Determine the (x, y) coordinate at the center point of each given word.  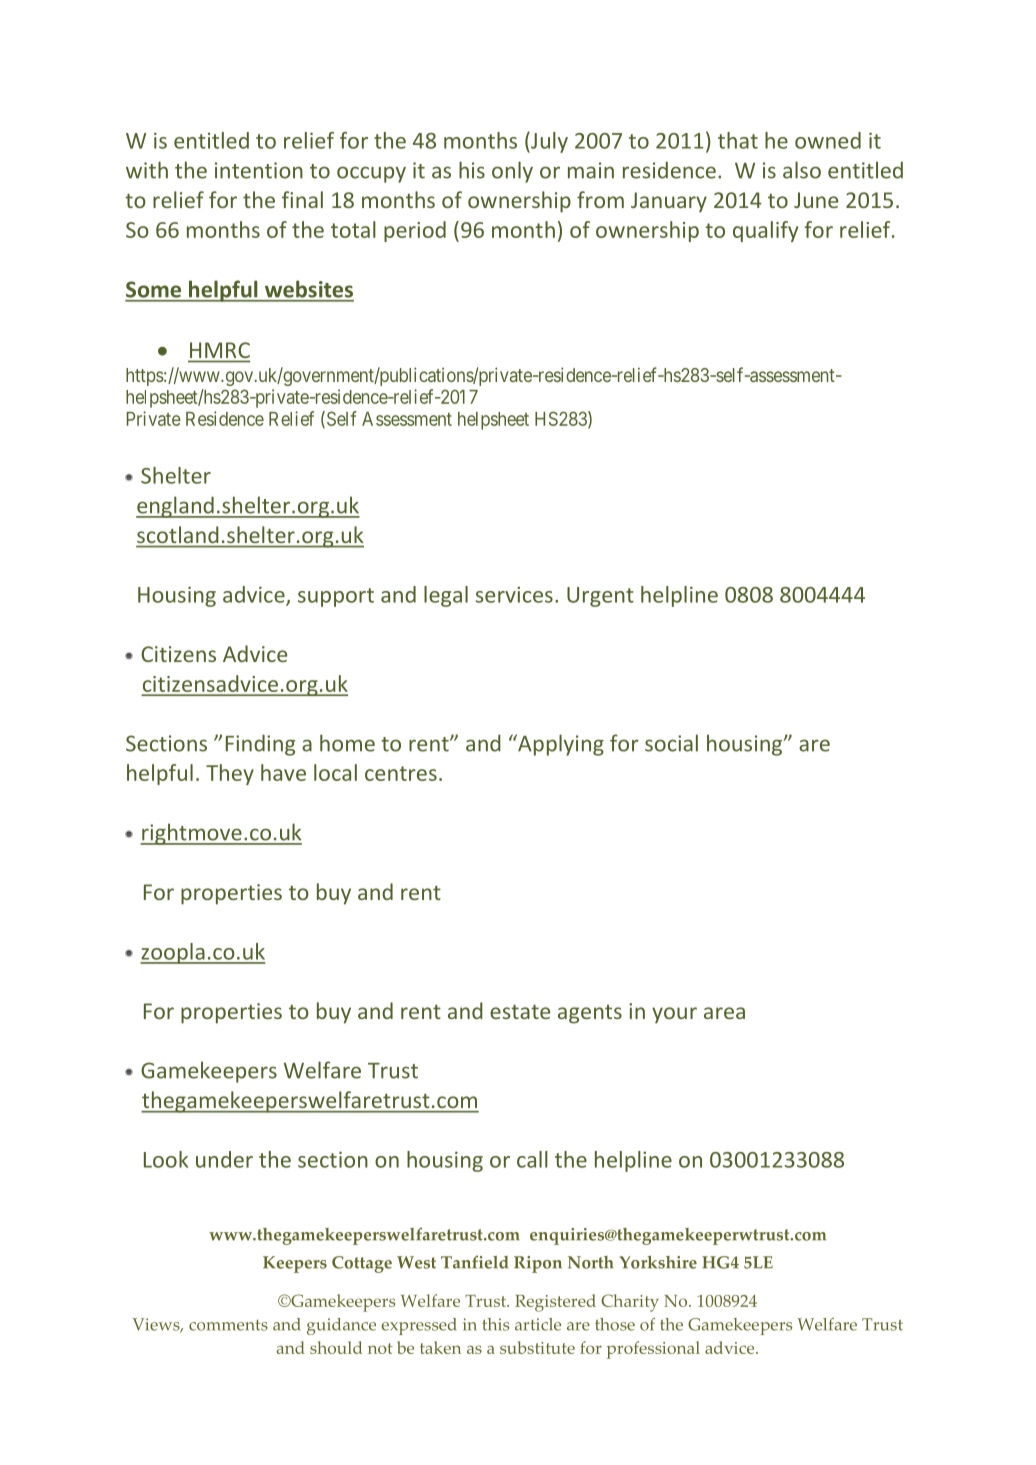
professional (653, 1350)
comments (228, 1325)
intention (259, 170)
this (495, 1324)
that (738, 140)
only (512, 172)
